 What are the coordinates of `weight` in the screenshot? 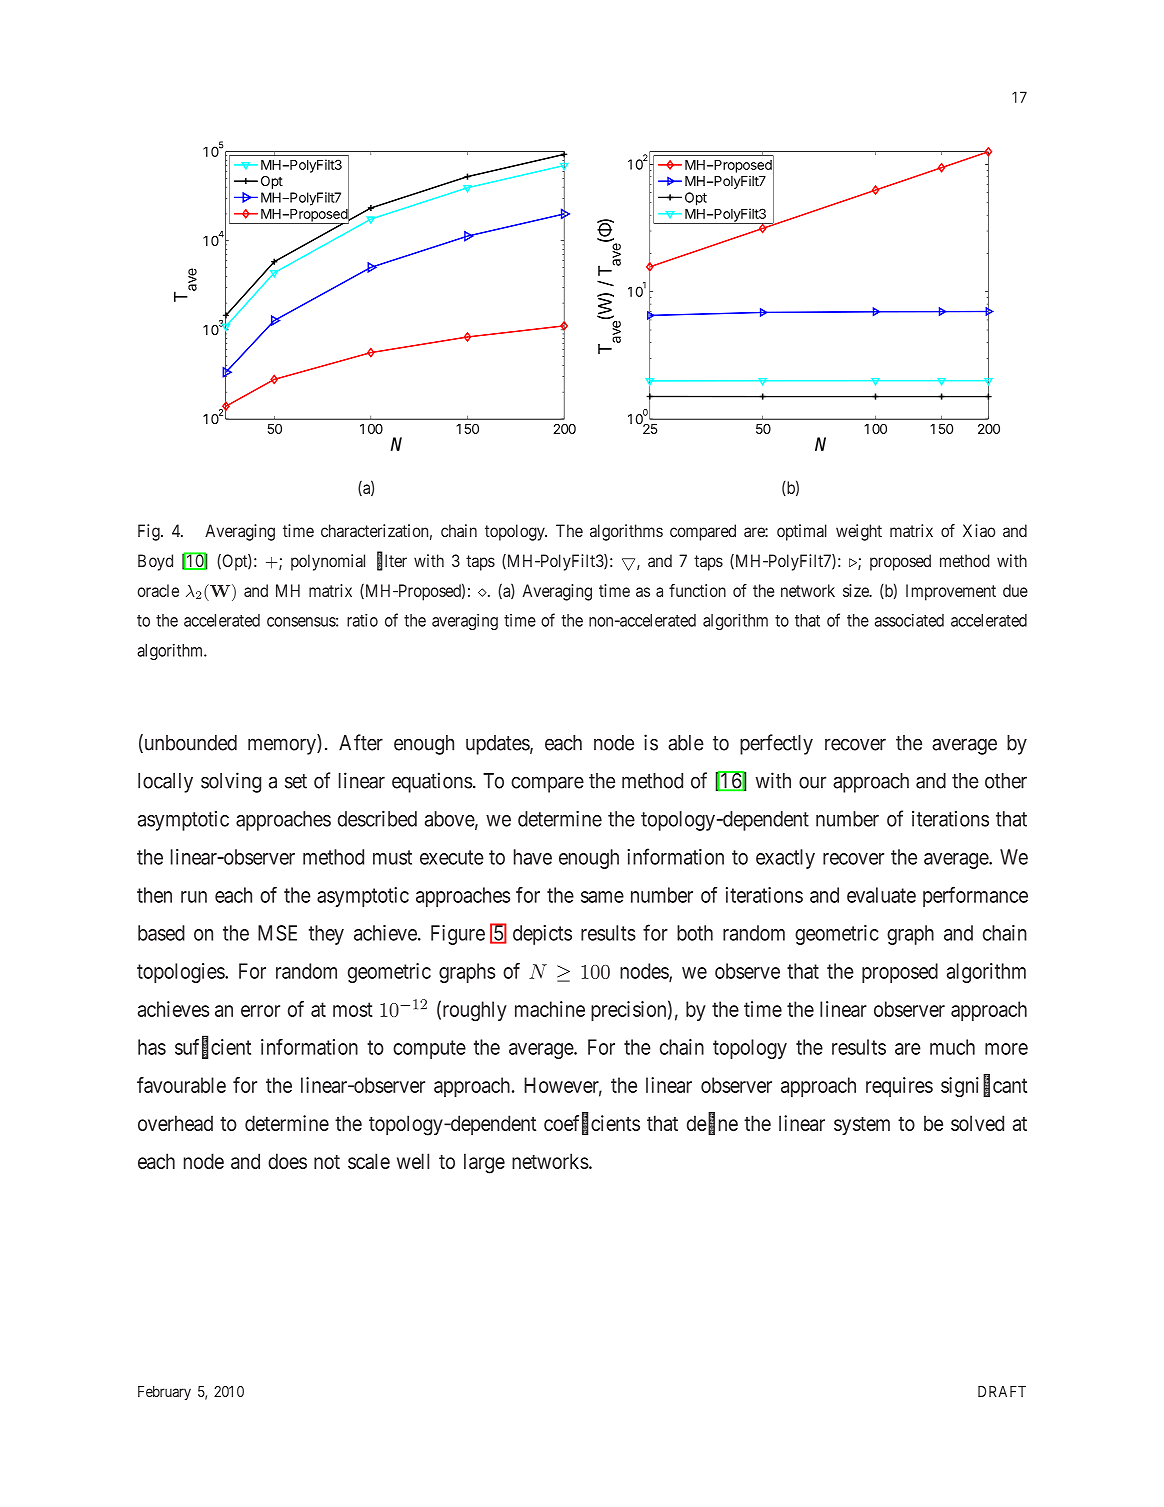 It's located at (859, 532).
